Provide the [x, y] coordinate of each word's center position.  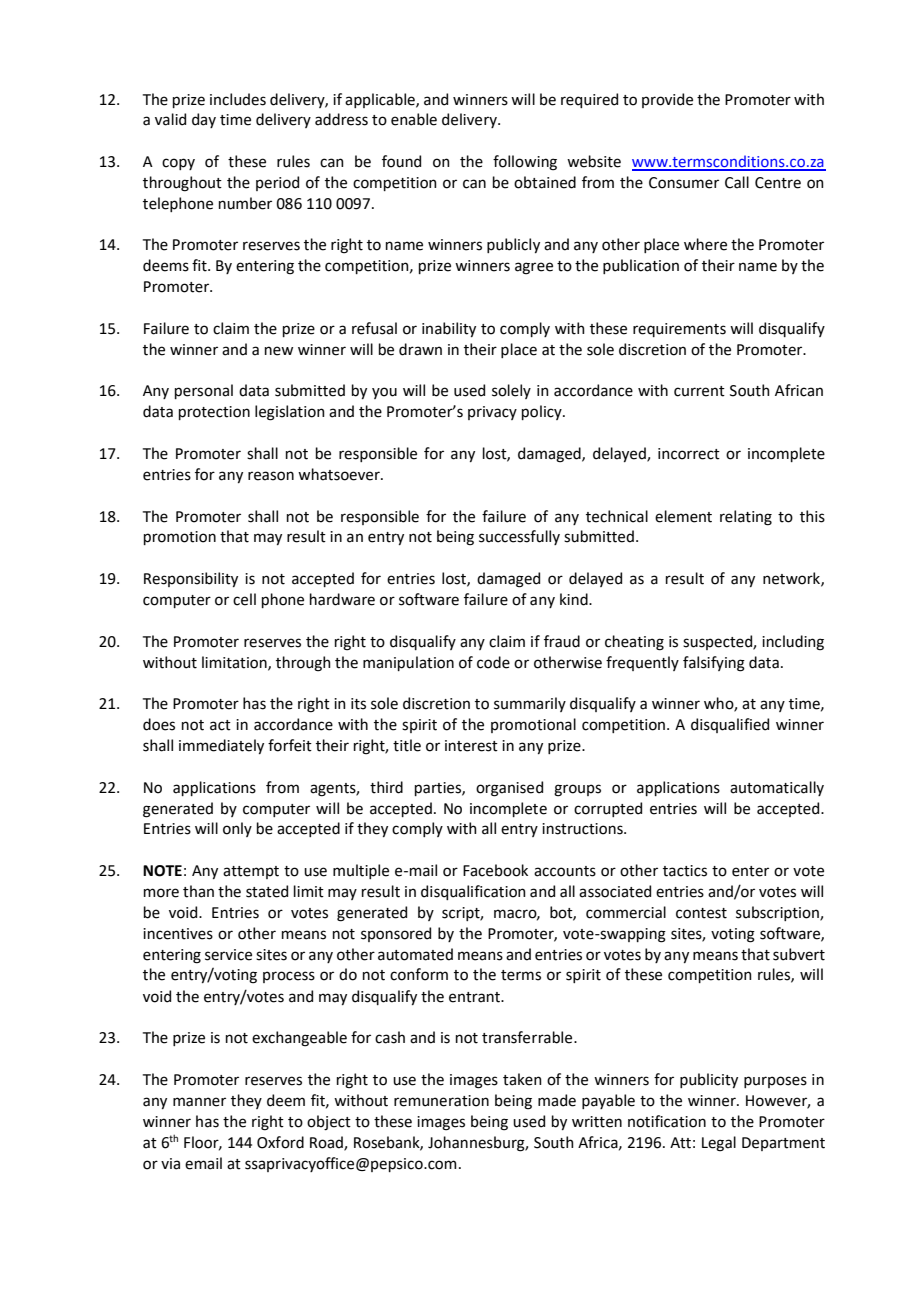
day [204, 120]
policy [543, 412]
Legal [719, 1144]
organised [509, 789]
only [237, 829]
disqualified [730, 725]
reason [271, 476]
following [525, 163]
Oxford [280, 1142]
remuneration [441, 1101]
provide [667, 100]
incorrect [689, 454]
